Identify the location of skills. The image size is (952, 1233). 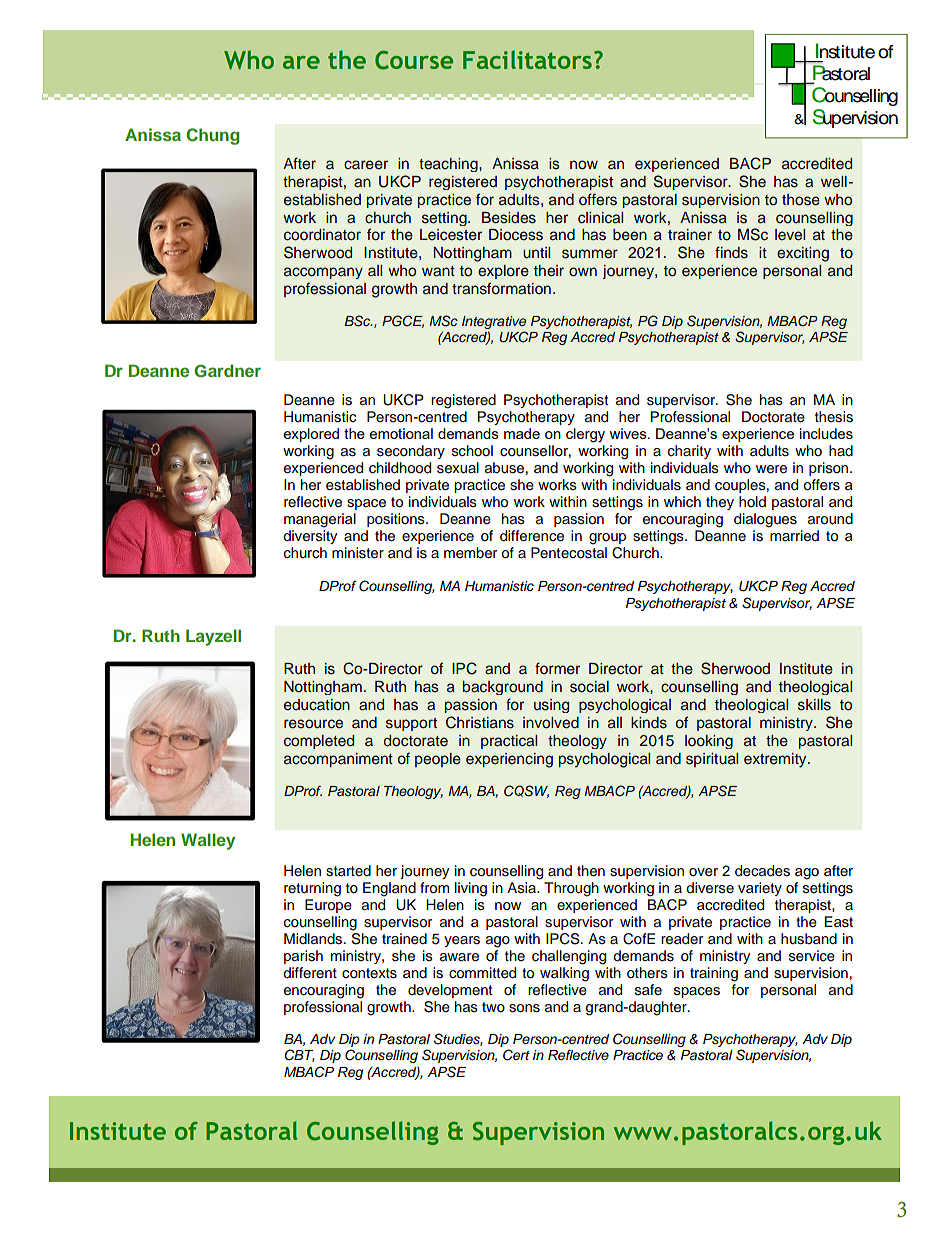
(814, 705).
